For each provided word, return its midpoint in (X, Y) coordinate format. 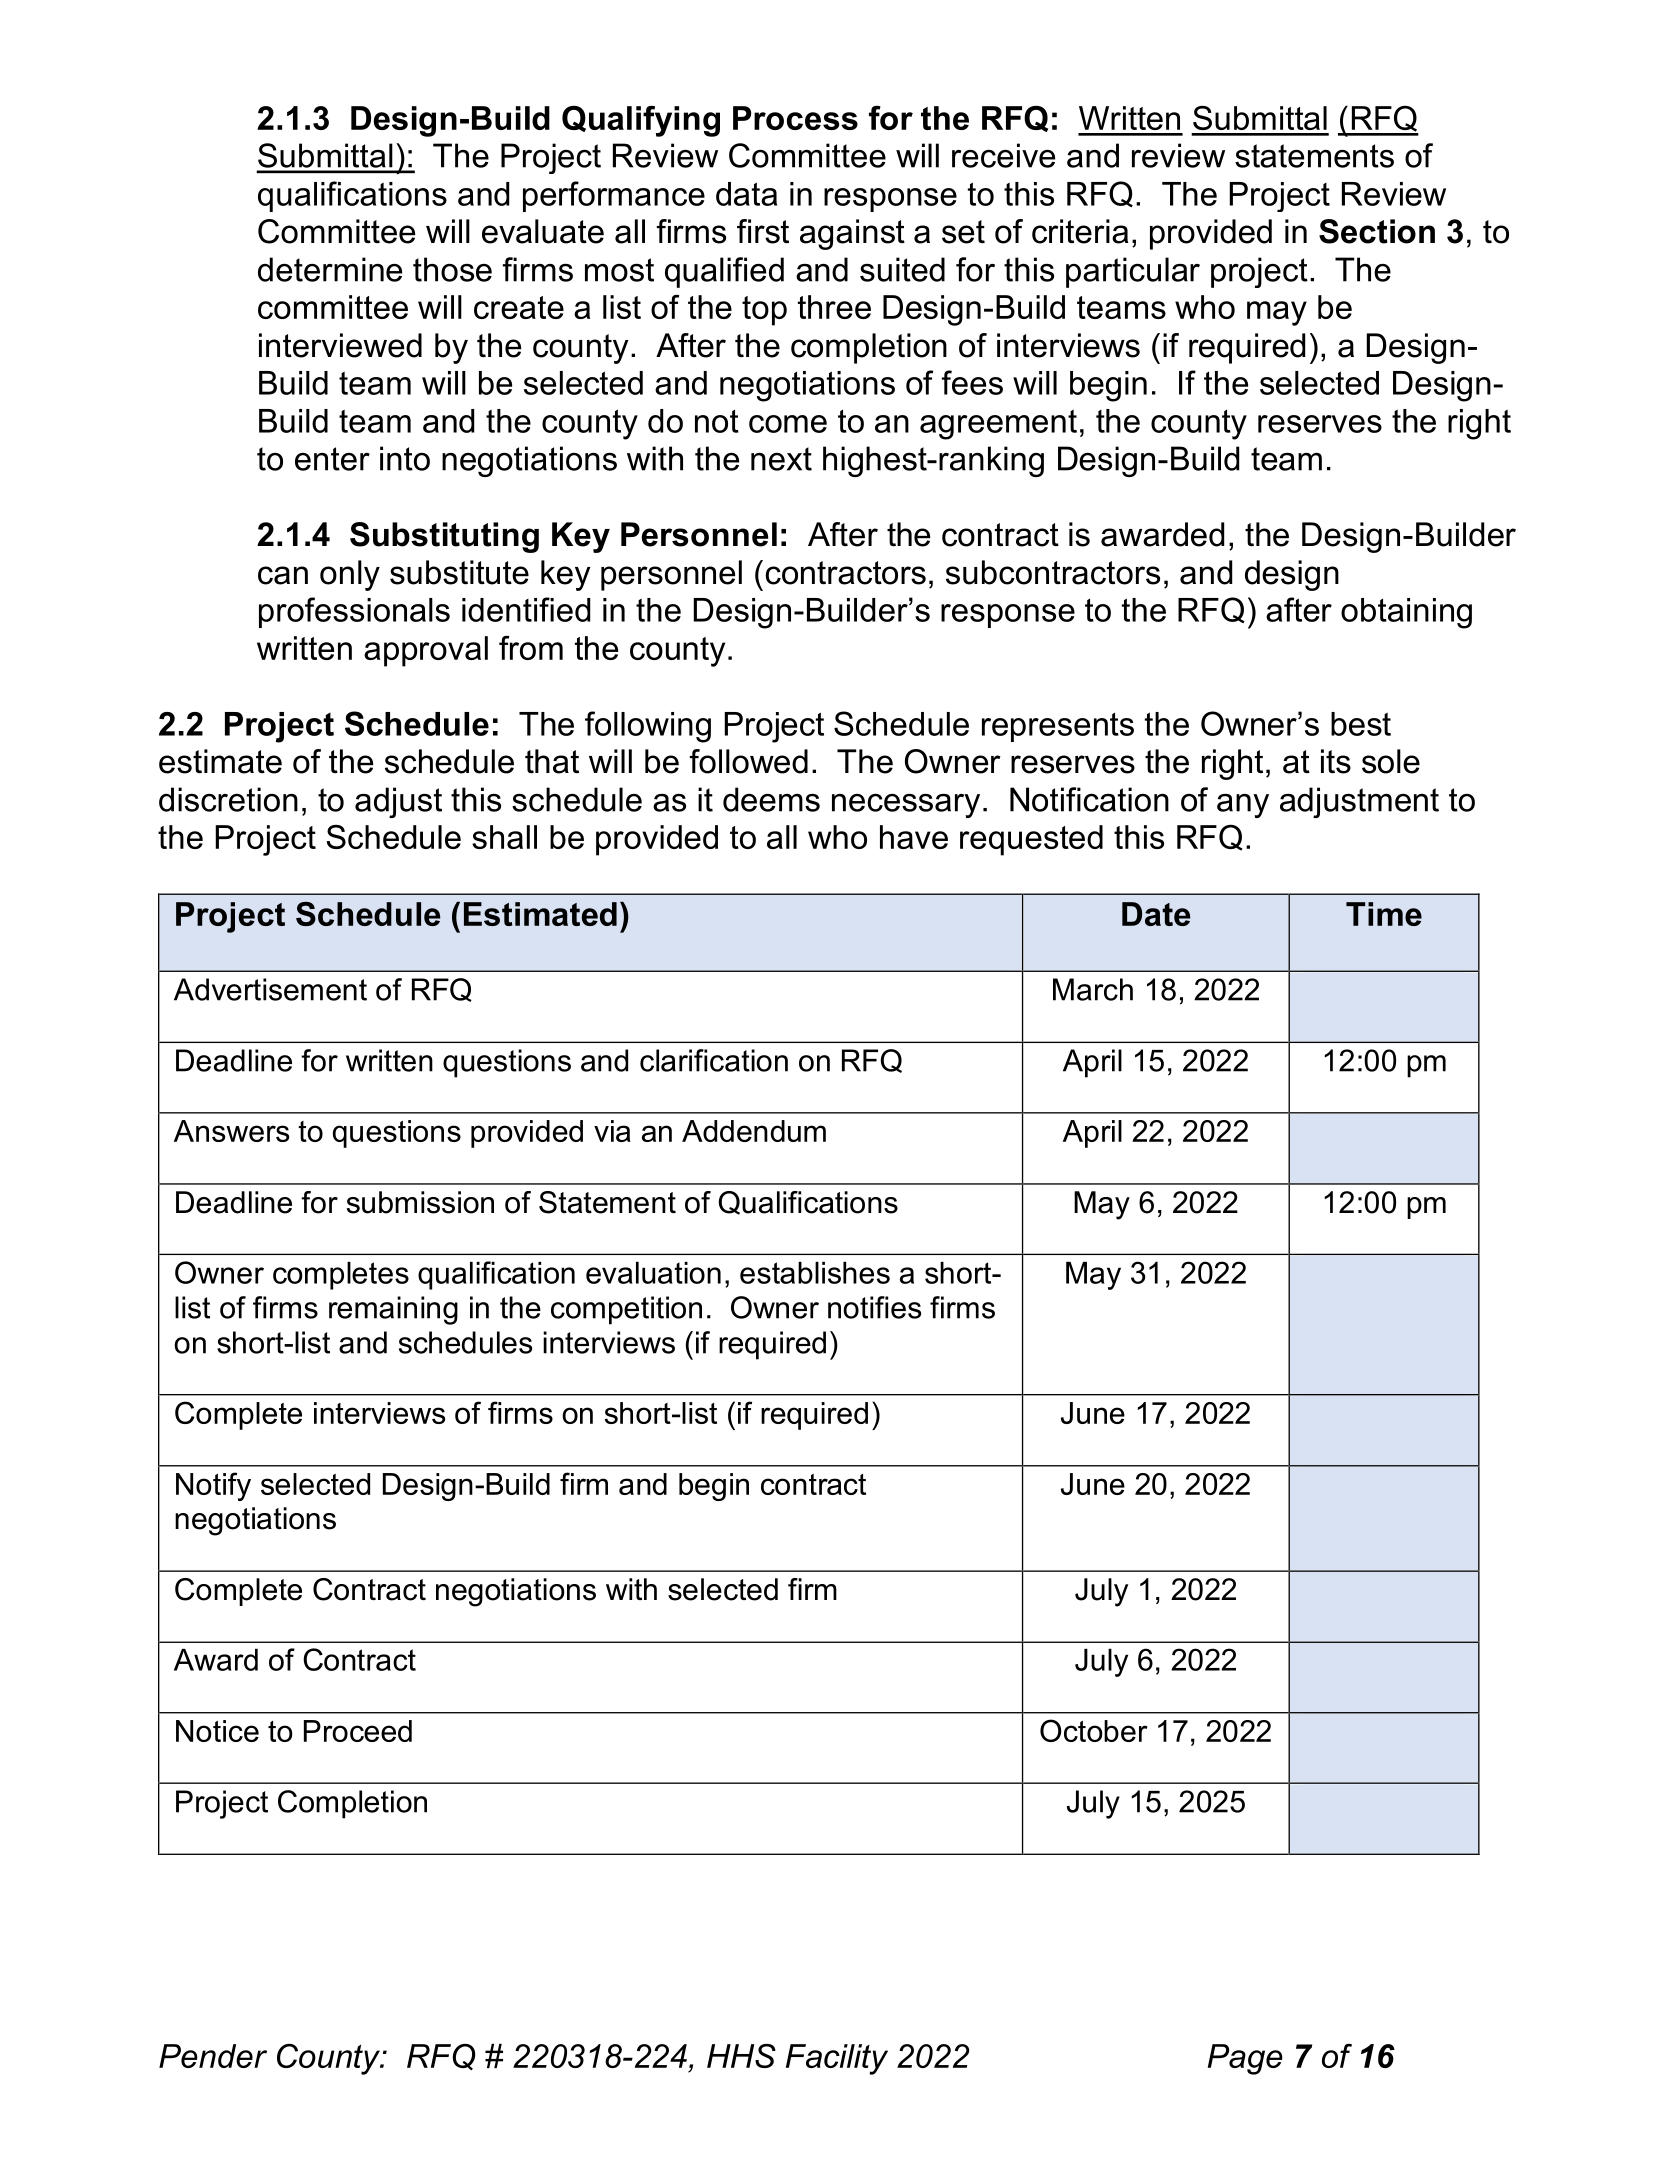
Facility (837, 2059)
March (1093, 989)
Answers (231, 1131)
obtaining (1406, 613)
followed (749, 761)
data (746, 194)
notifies (874, 1307)
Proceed (358, 1731)
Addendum (754, 1131)
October (1094, 1730)
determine (330, 269)
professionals (354, 612)
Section (1377, 231)
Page (1245, 2059)
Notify (213, 1486)
